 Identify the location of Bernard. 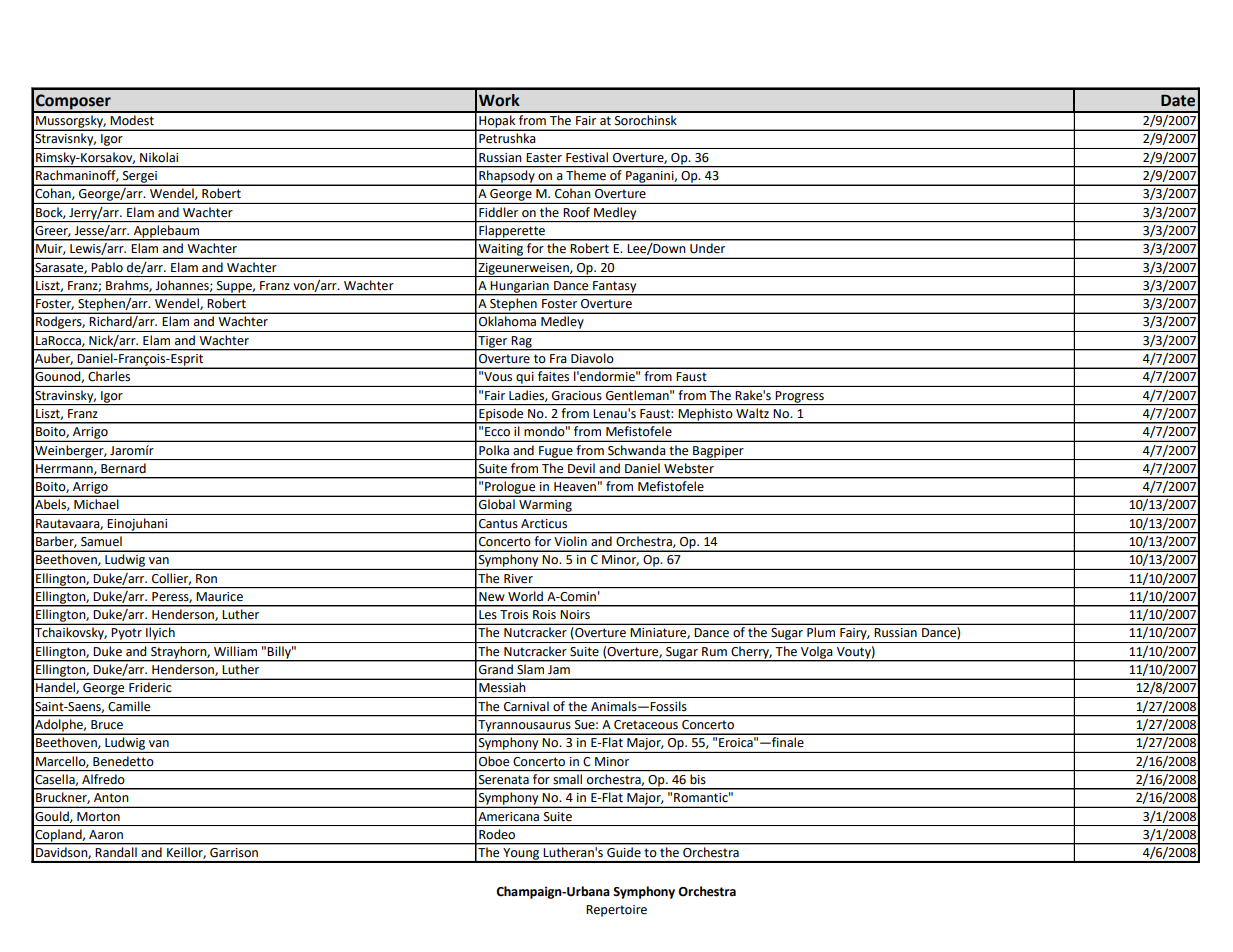
(123, 468).
